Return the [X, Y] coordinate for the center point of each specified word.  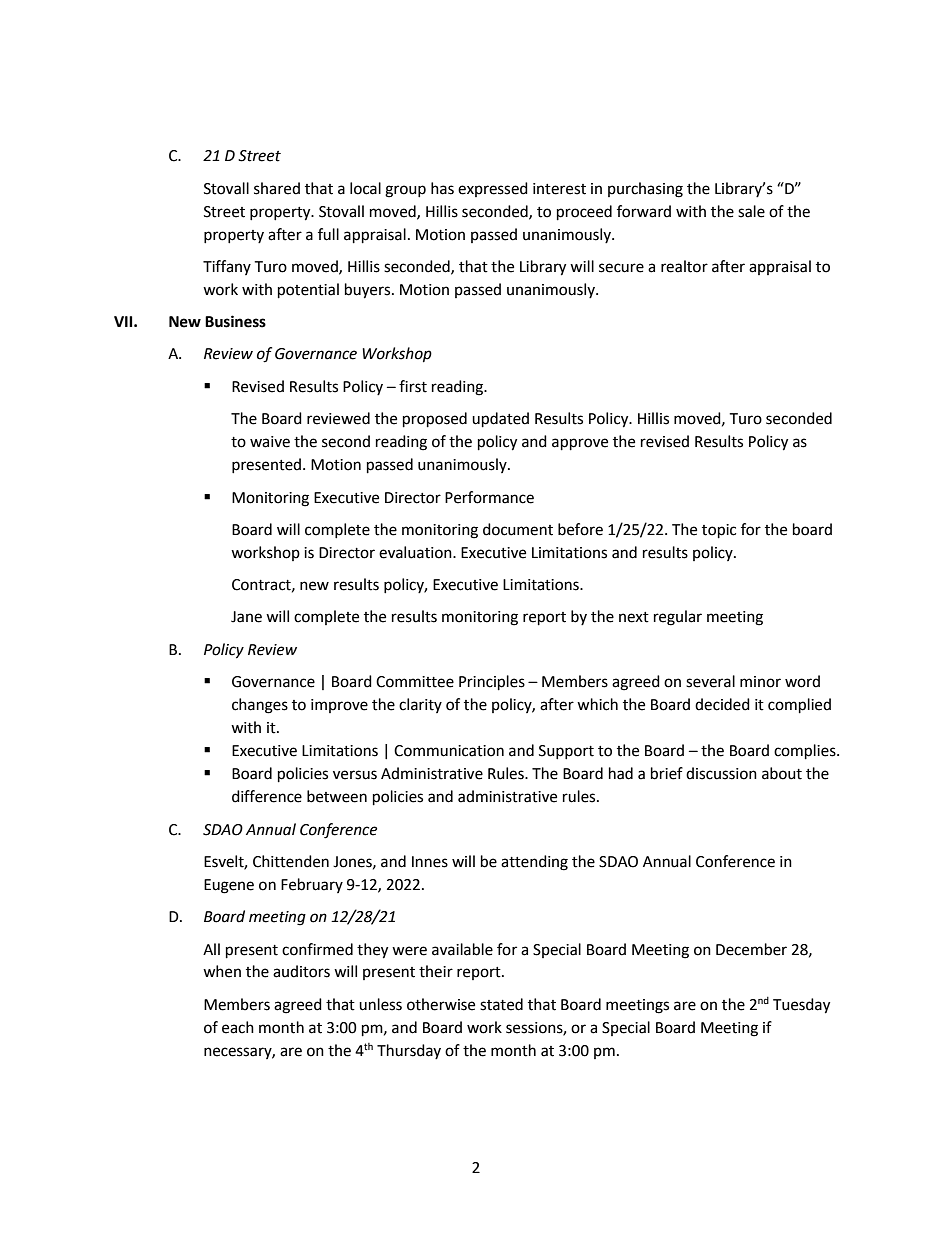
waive [270, 442]
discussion [721, 773]
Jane [246, 617]
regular [678, 618]
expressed [493, 189]
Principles [492, 683]
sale [751, 211]
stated [501, 1004]
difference [267, 796]
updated [500, 420]
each [238, 1027]
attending [534, 863]
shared [277, 188]
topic [719, 531]
